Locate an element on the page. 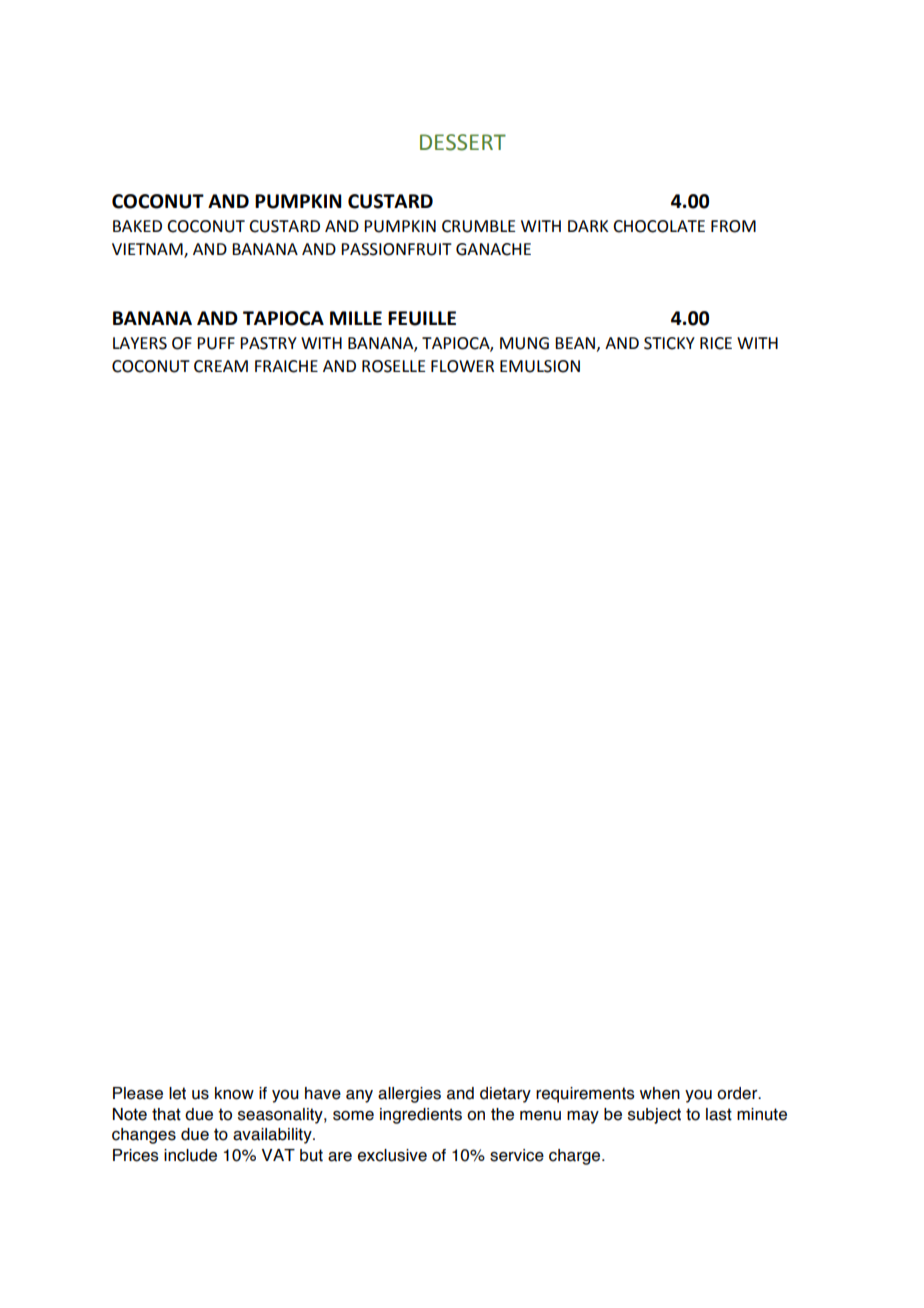 This page has height=1308, width=924. include is located at coordinates (190, 1155).
